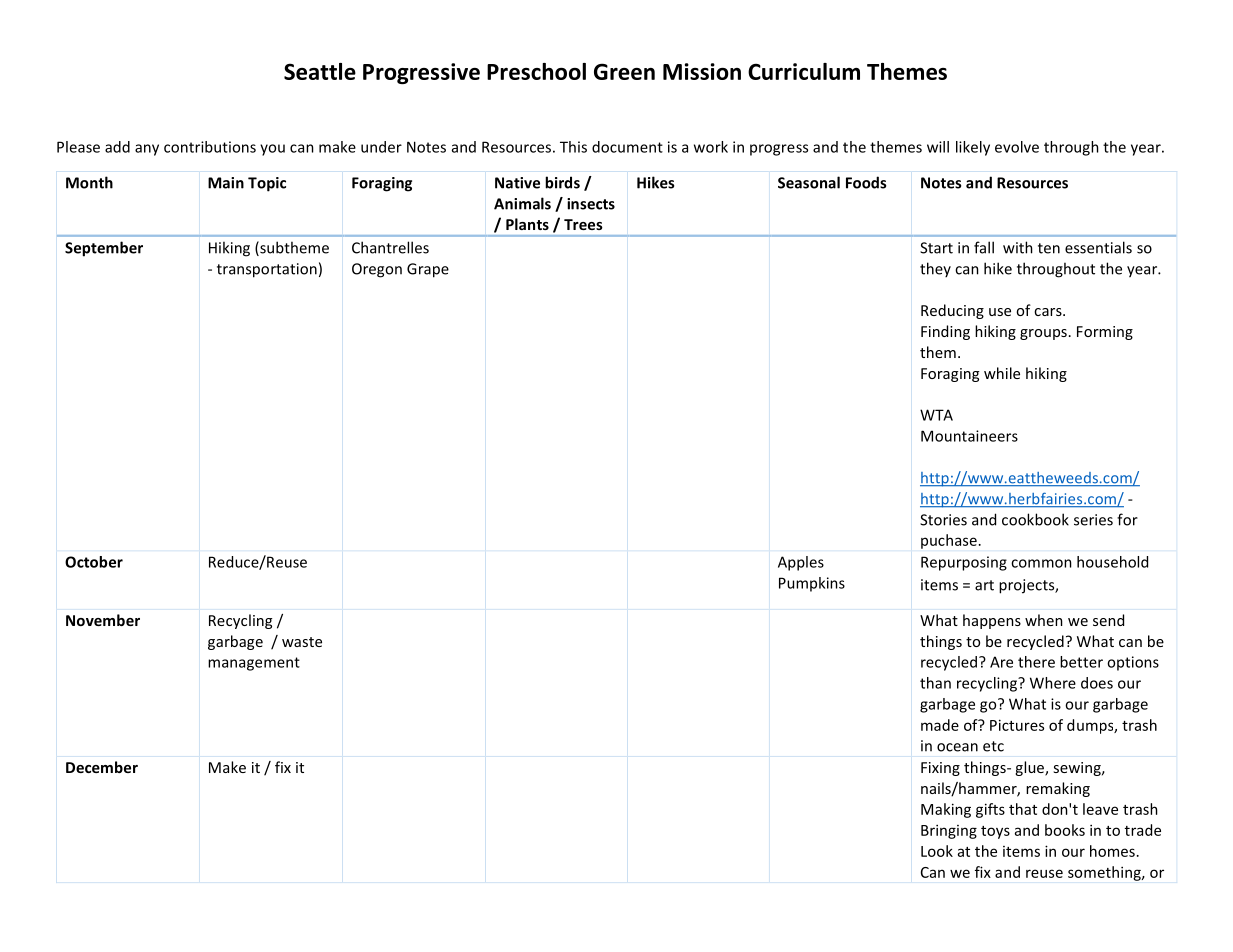  What do you see at coordinates (801, 563) in the document?
I see `Apples` at bounding box center [801, 563].
